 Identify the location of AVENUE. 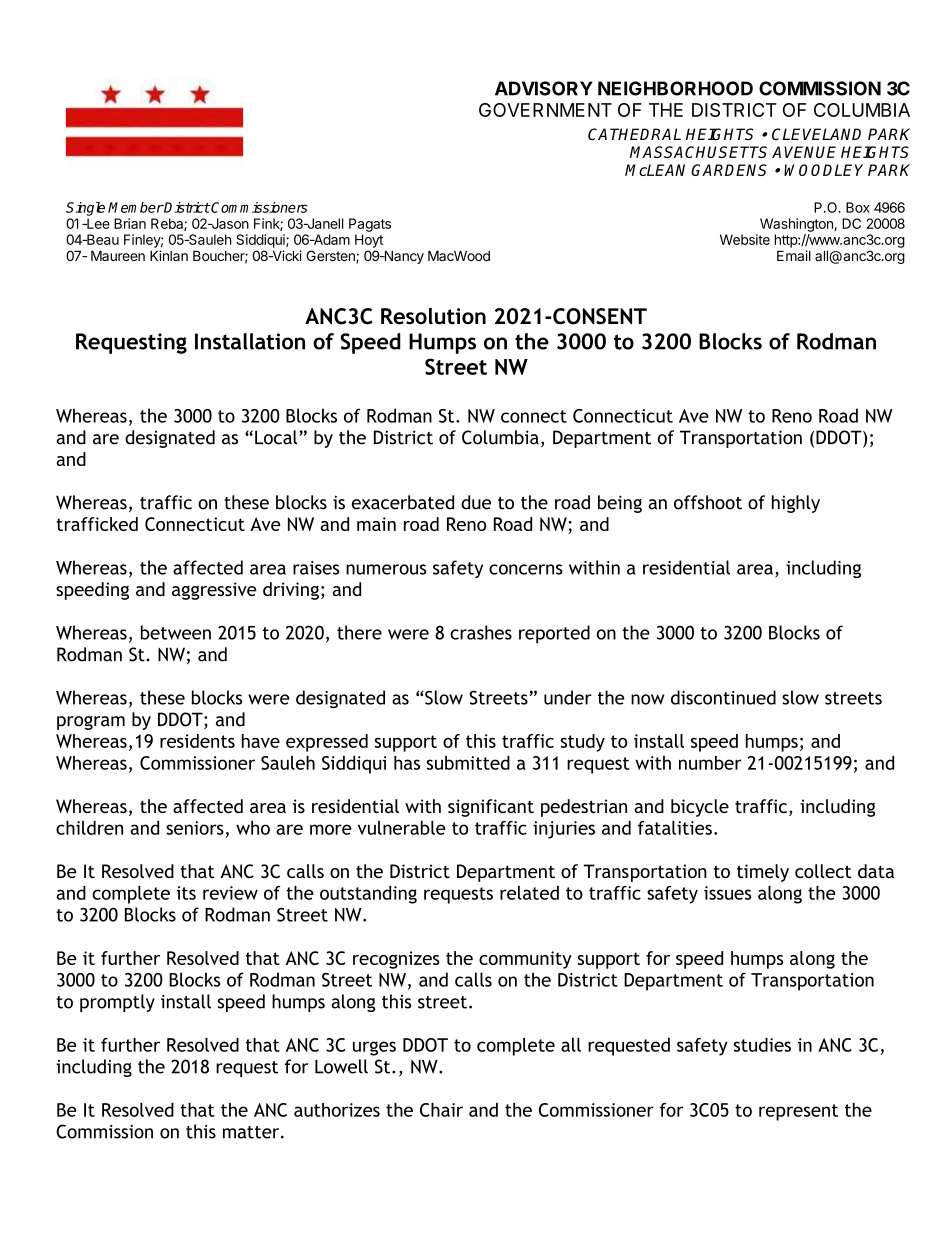
(804, 152).
